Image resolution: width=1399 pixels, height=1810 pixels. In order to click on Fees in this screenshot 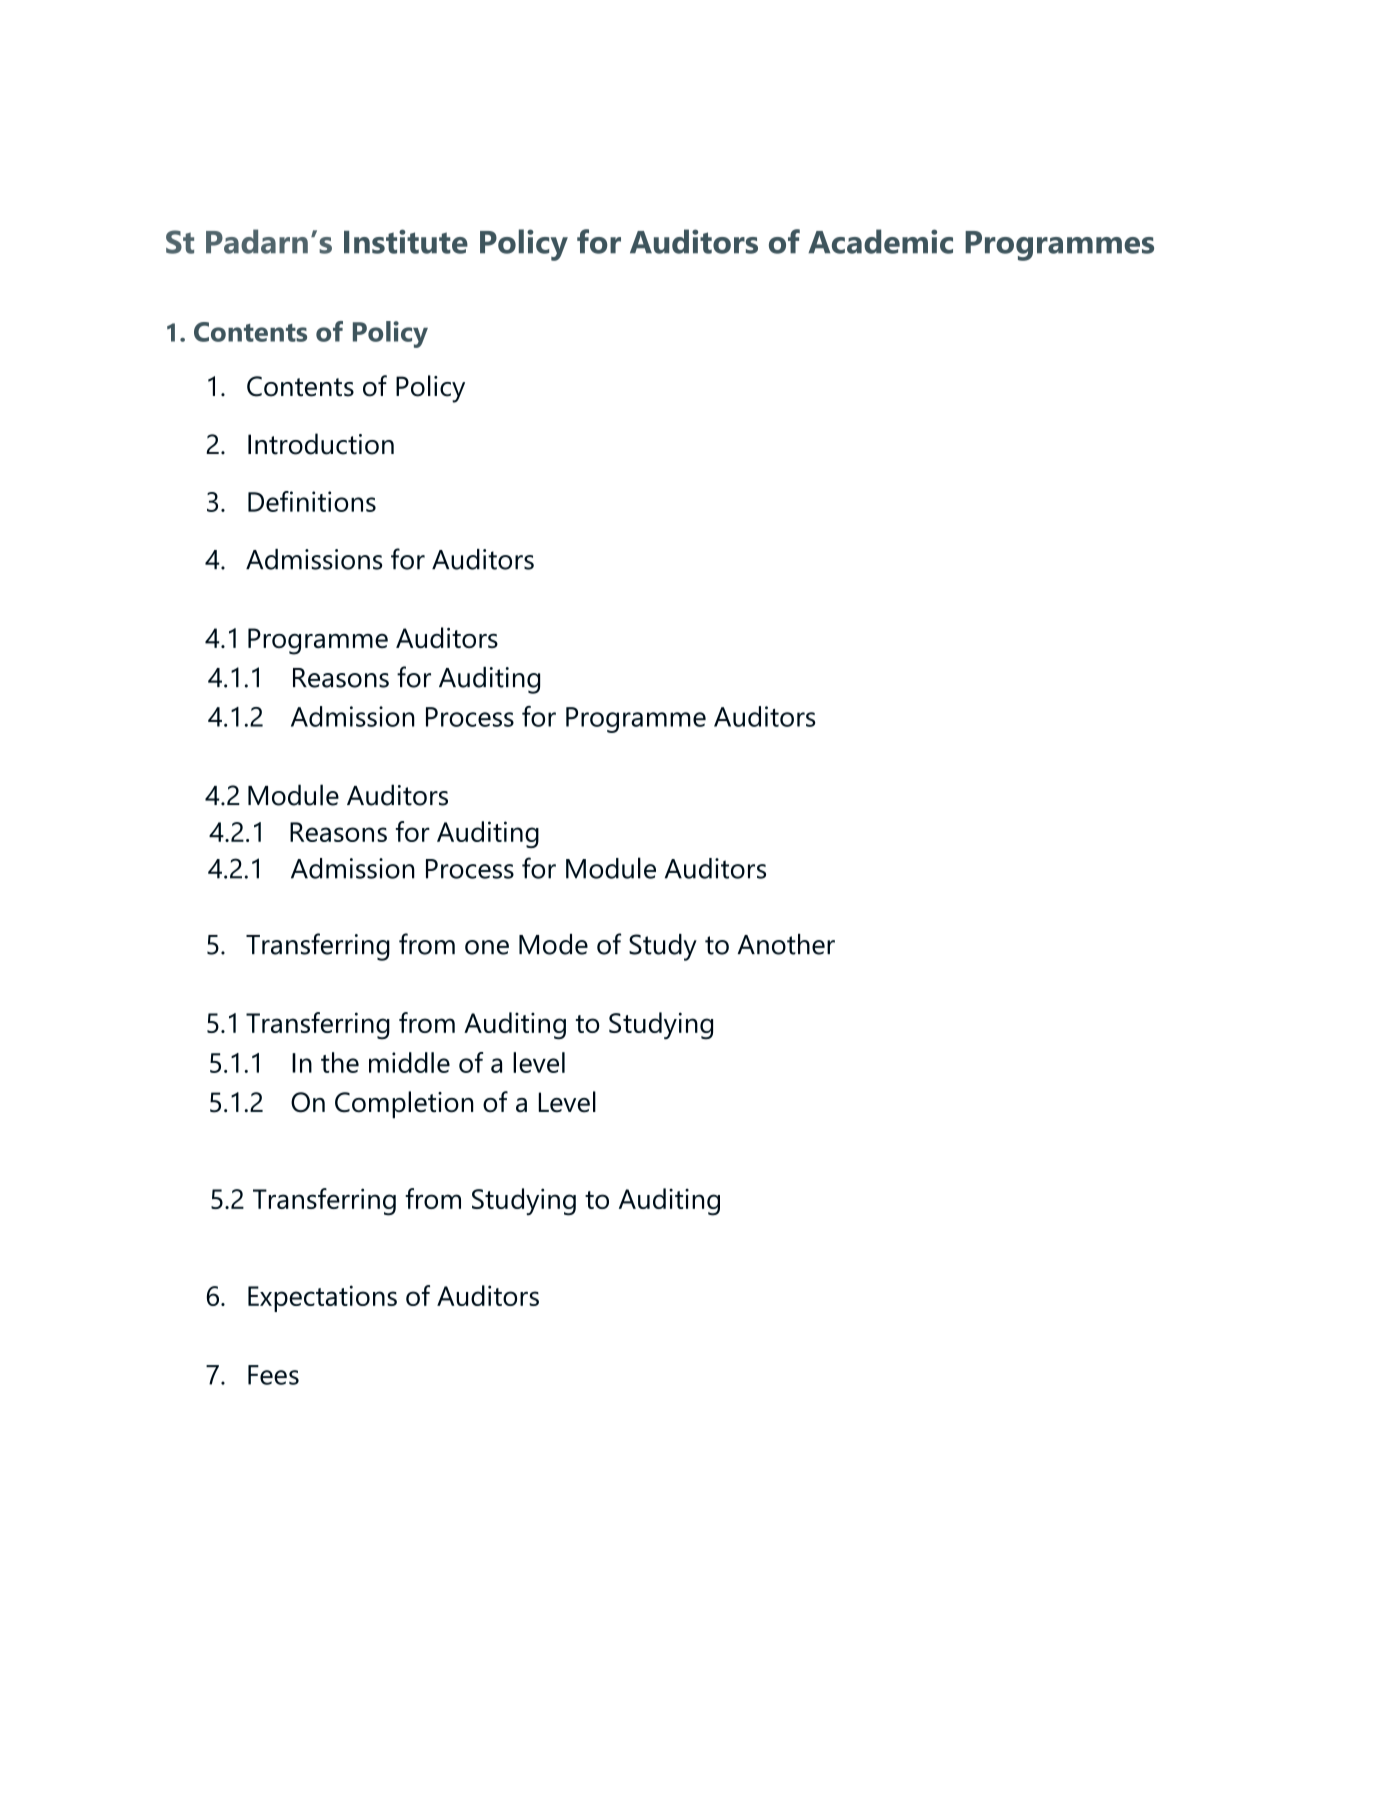, I will do `click(273, 1375)`.
